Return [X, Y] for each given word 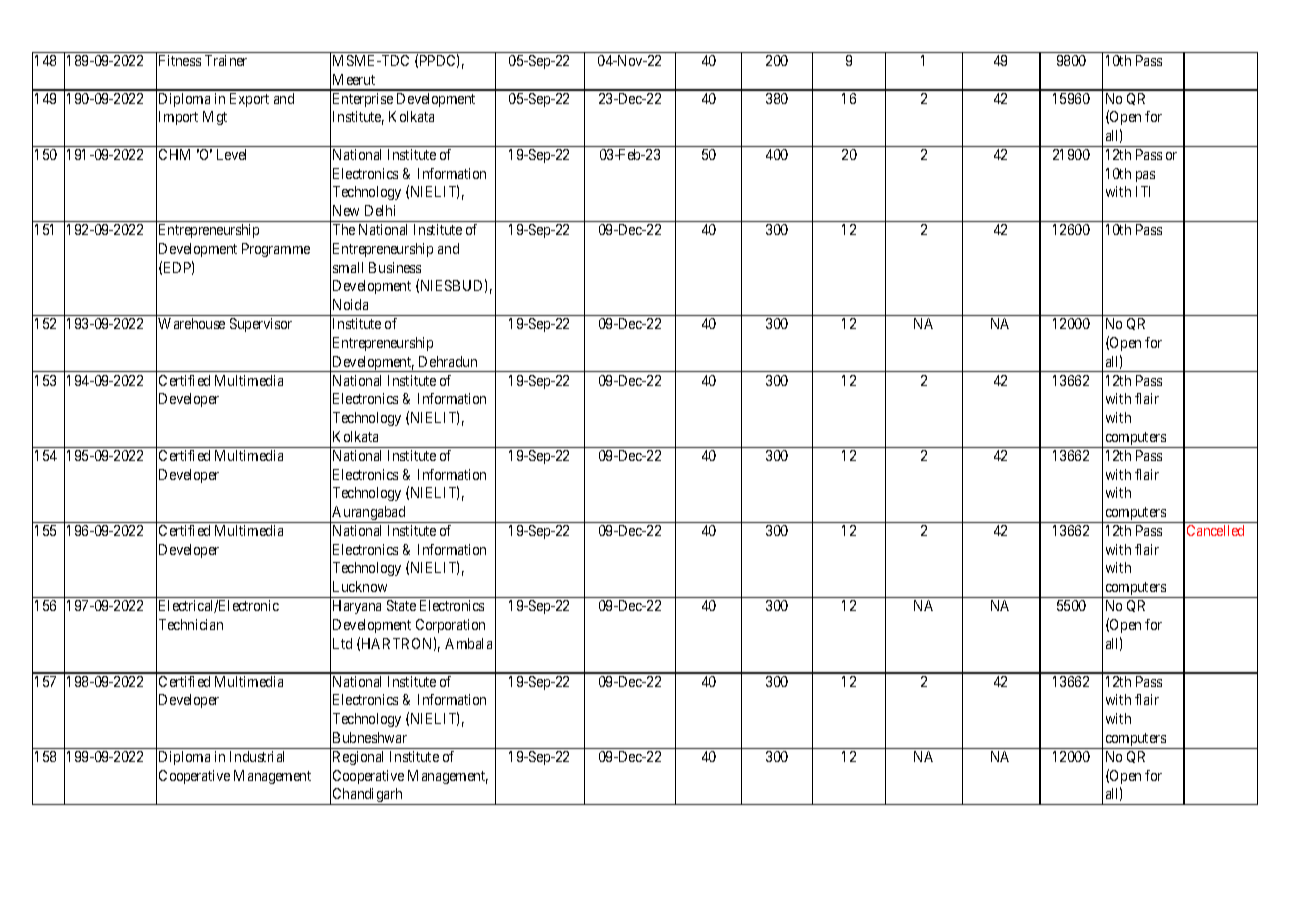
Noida [350, 304]
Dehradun [448, 361]
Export [249, 100]
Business [395, 267]
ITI [1143, 191]
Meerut [354, 79]
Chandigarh [368, 796]
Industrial [257, 756]
